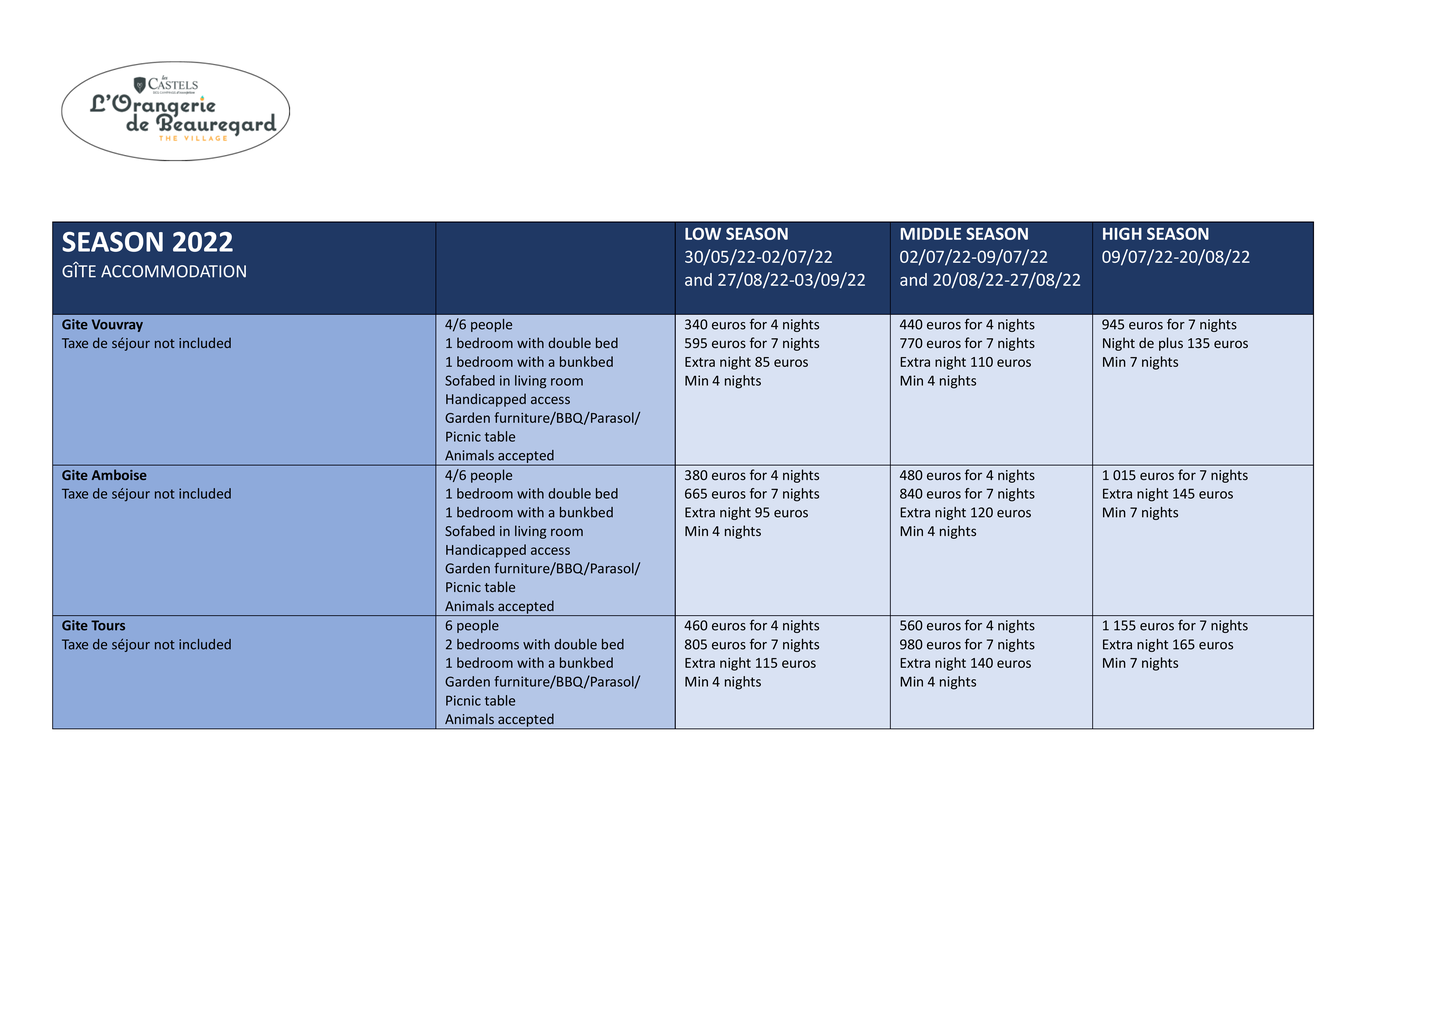 The height and width of the screenshot is (1014, 1435). What do you see at coordinates (703, 233) in the screenshot?
I see `LOW` at bounding box center [703, 233].
